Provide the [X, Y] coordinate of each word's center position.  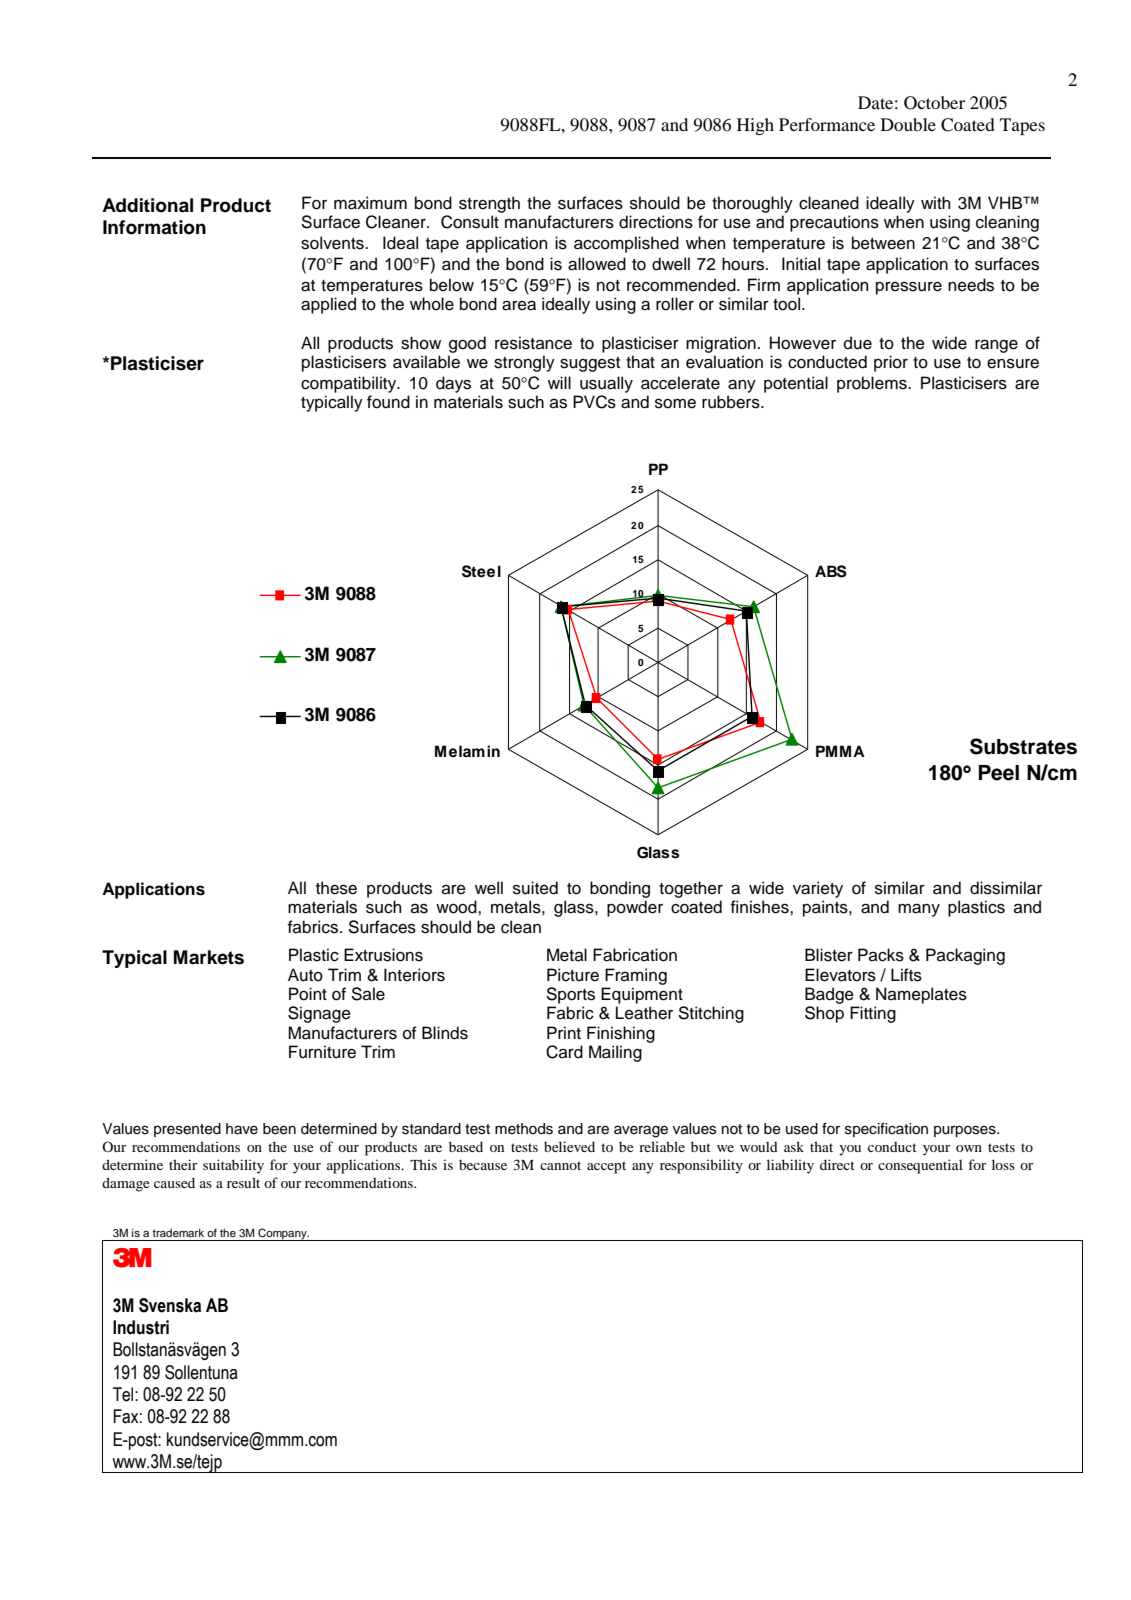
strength [489, 204]
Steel [481, 571]
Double [908, 124]
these [336, 888]
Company [282, 1234]
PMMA [840, 751]
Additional [147, 205]
